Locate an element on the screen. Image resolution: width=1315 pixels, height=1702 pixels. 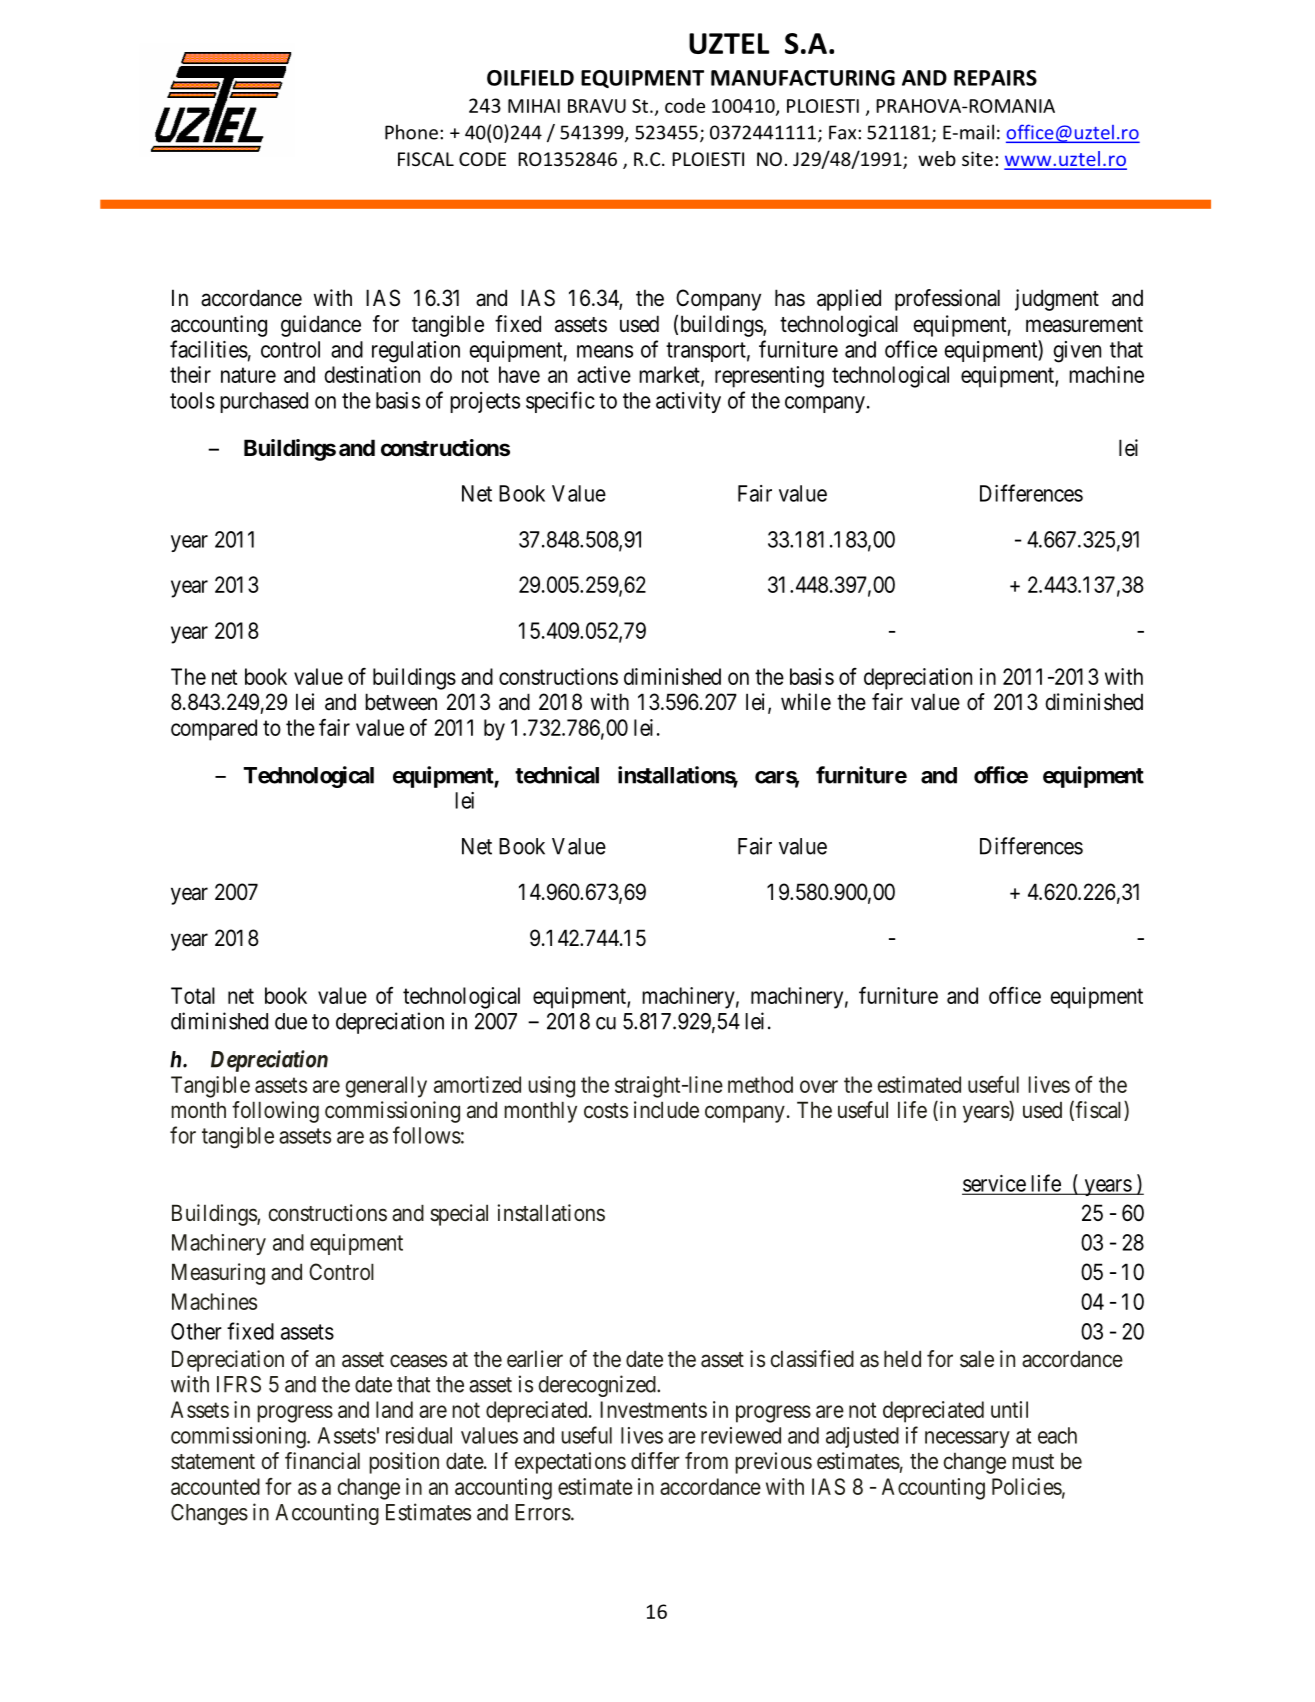
costs is located at coordinates (606, 1111).
